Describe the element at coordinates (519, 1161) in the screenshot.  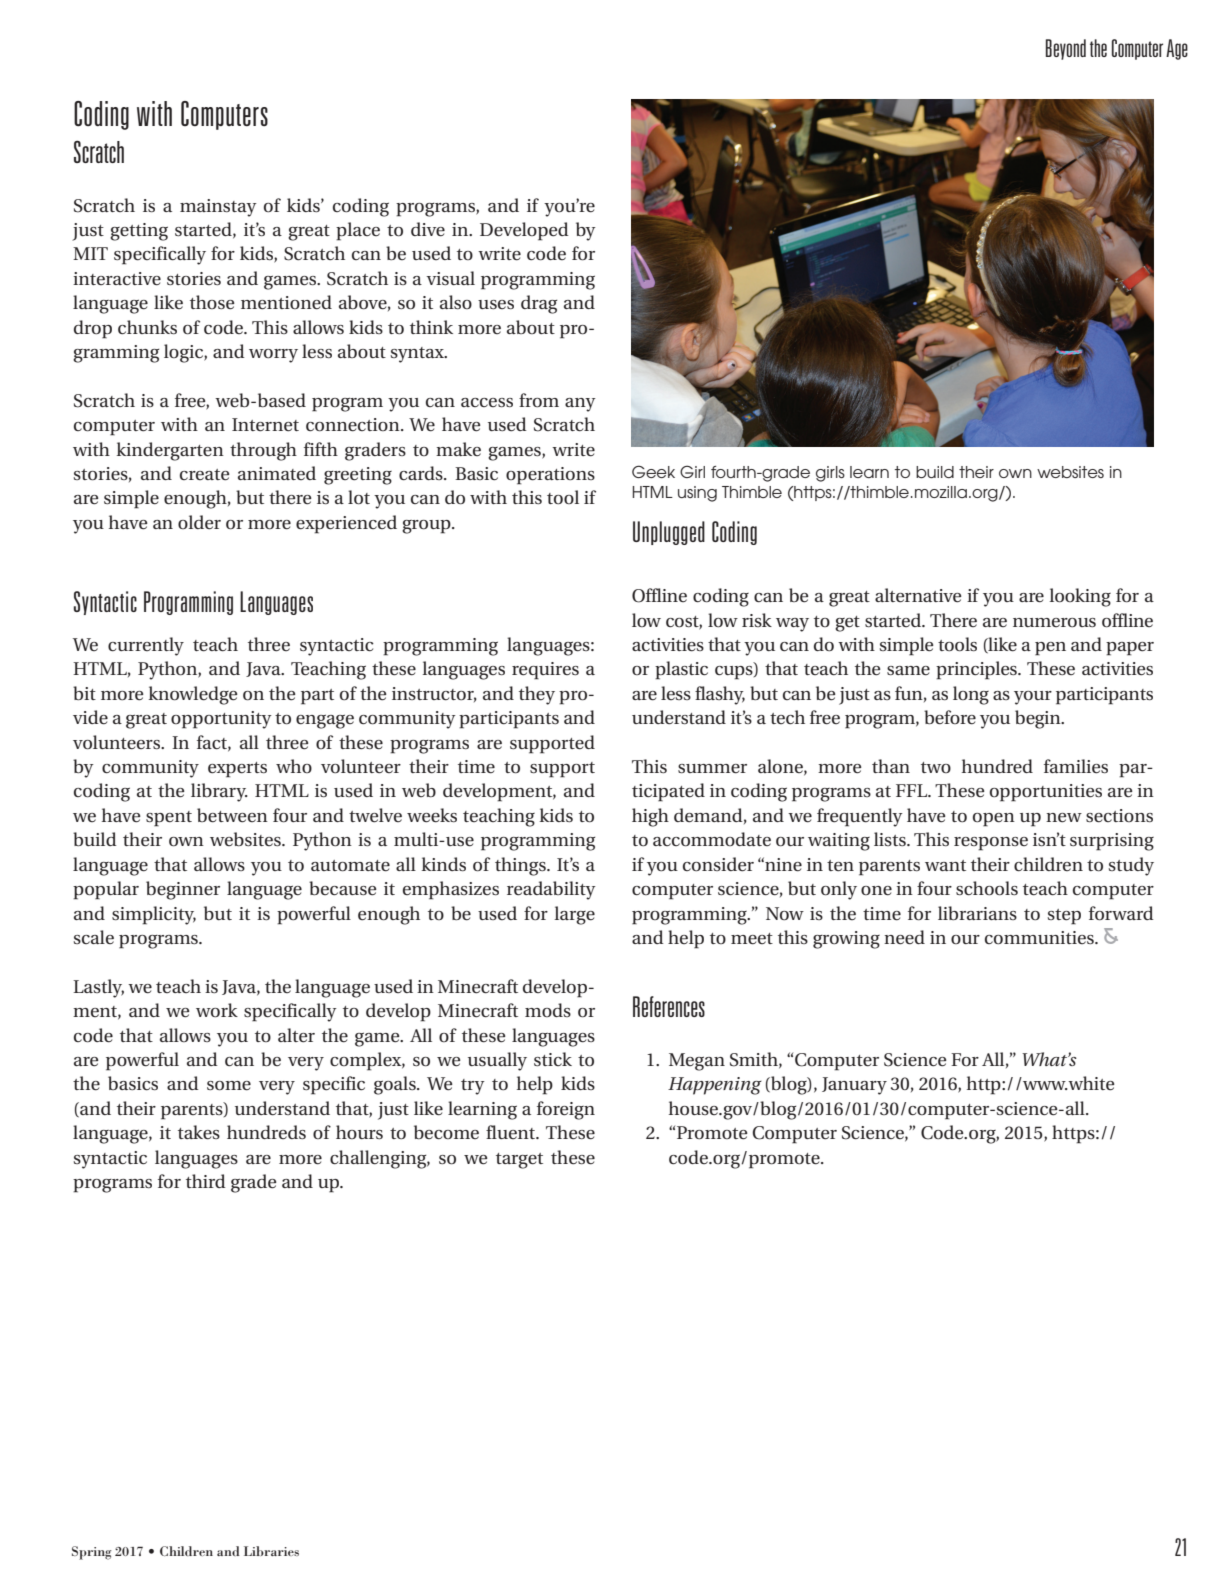
I see `target` at that location.
